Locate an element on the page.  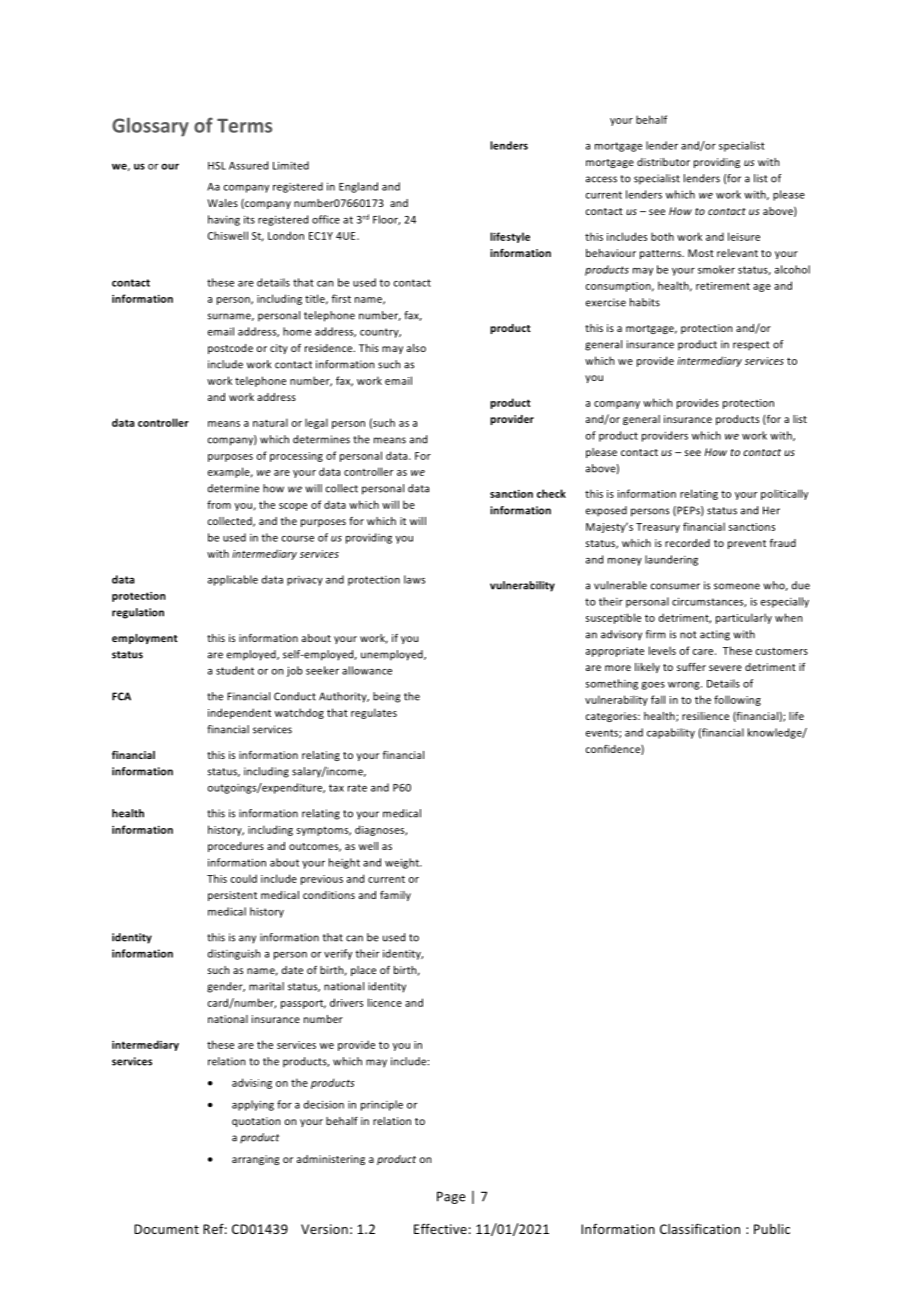
Document is located at coordinates (166, 1229).
